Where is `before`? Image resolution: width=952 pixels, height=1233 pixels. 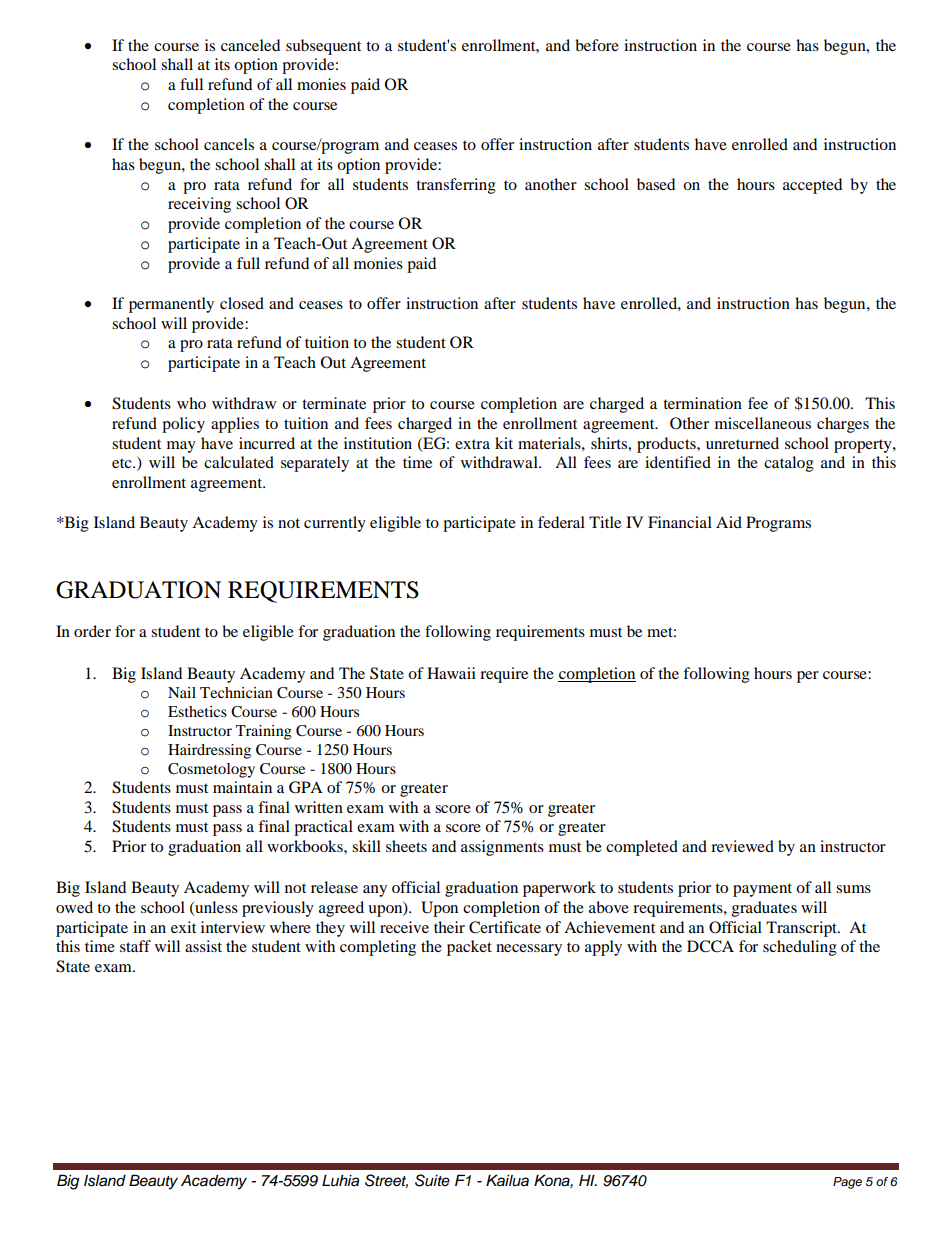
before is located at coordinates (597, 45).
